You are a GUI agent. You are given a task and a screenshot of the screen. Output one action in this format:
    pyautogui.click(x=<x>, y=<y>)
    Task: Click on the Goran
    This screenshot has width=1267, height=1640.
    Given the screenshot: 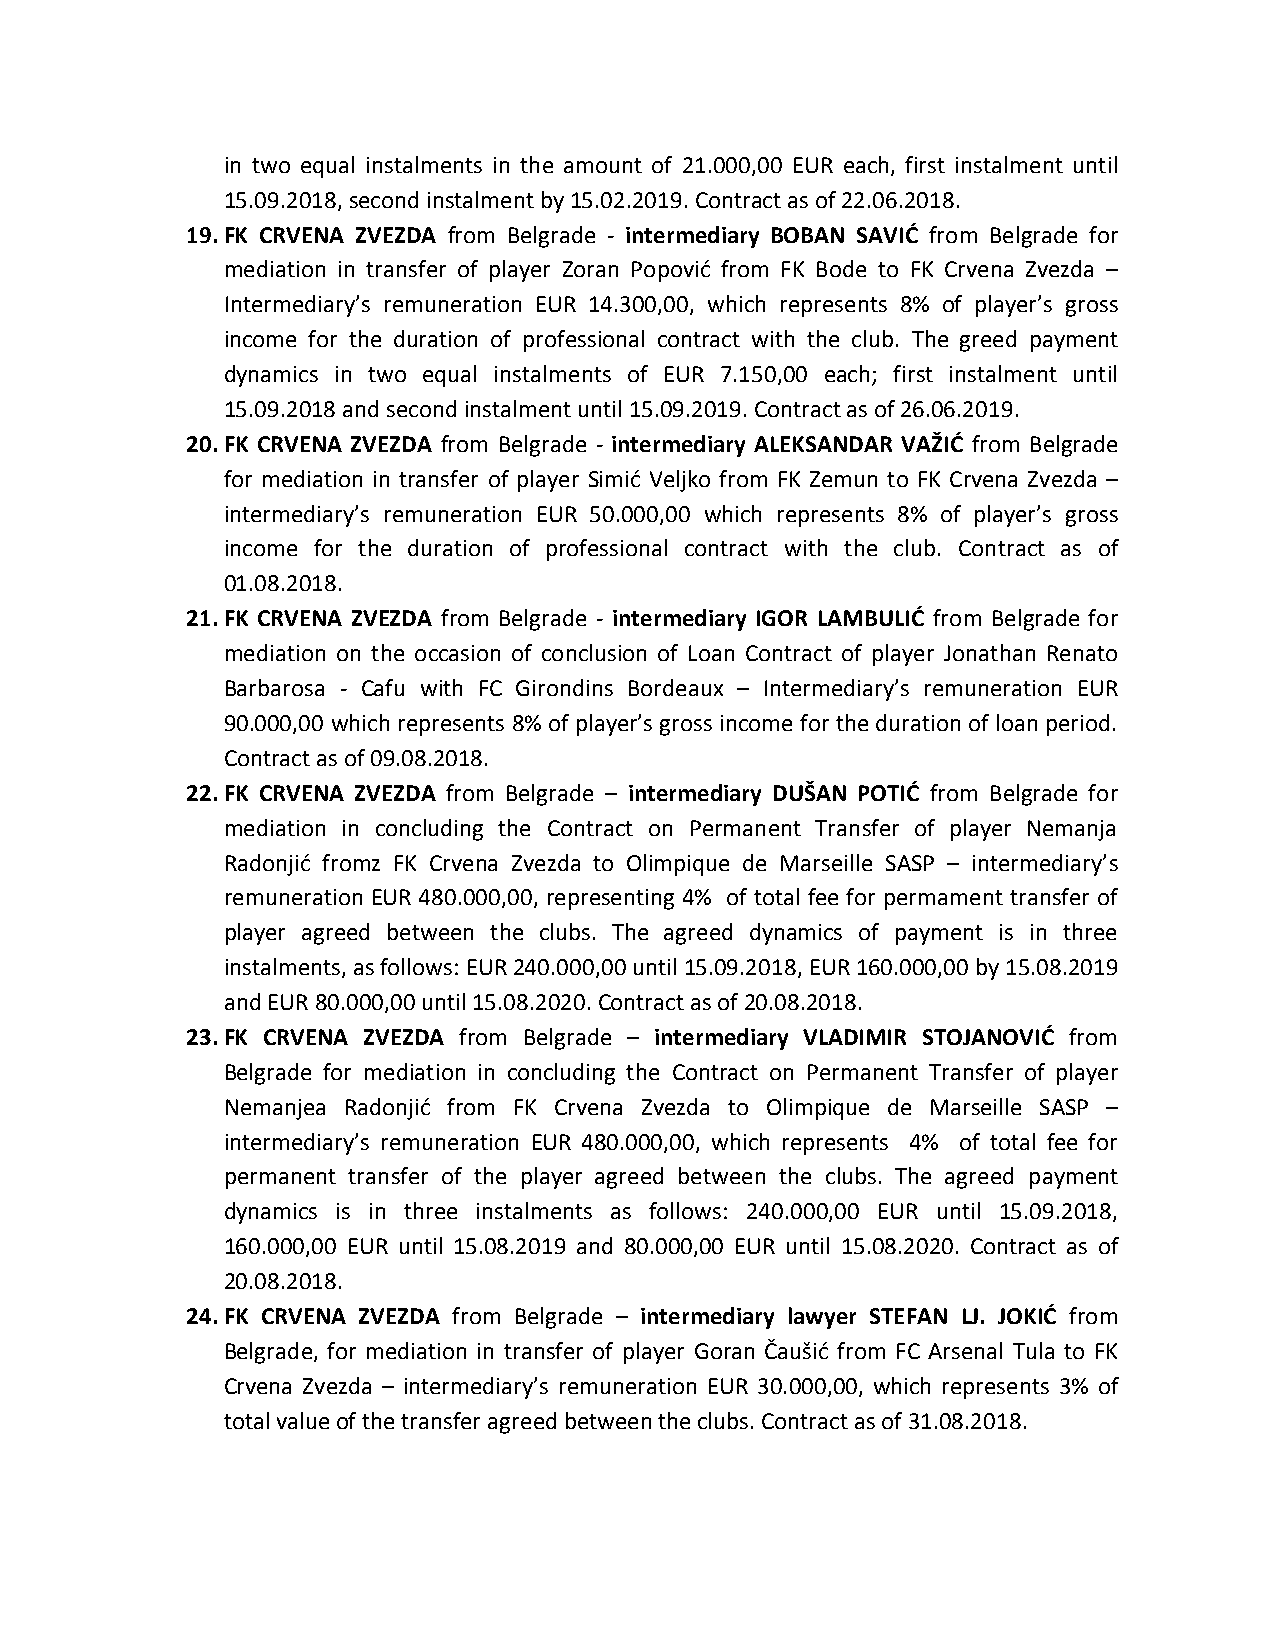 What is the action you would take?
    pyautogui.click(x=724, y=1351)
